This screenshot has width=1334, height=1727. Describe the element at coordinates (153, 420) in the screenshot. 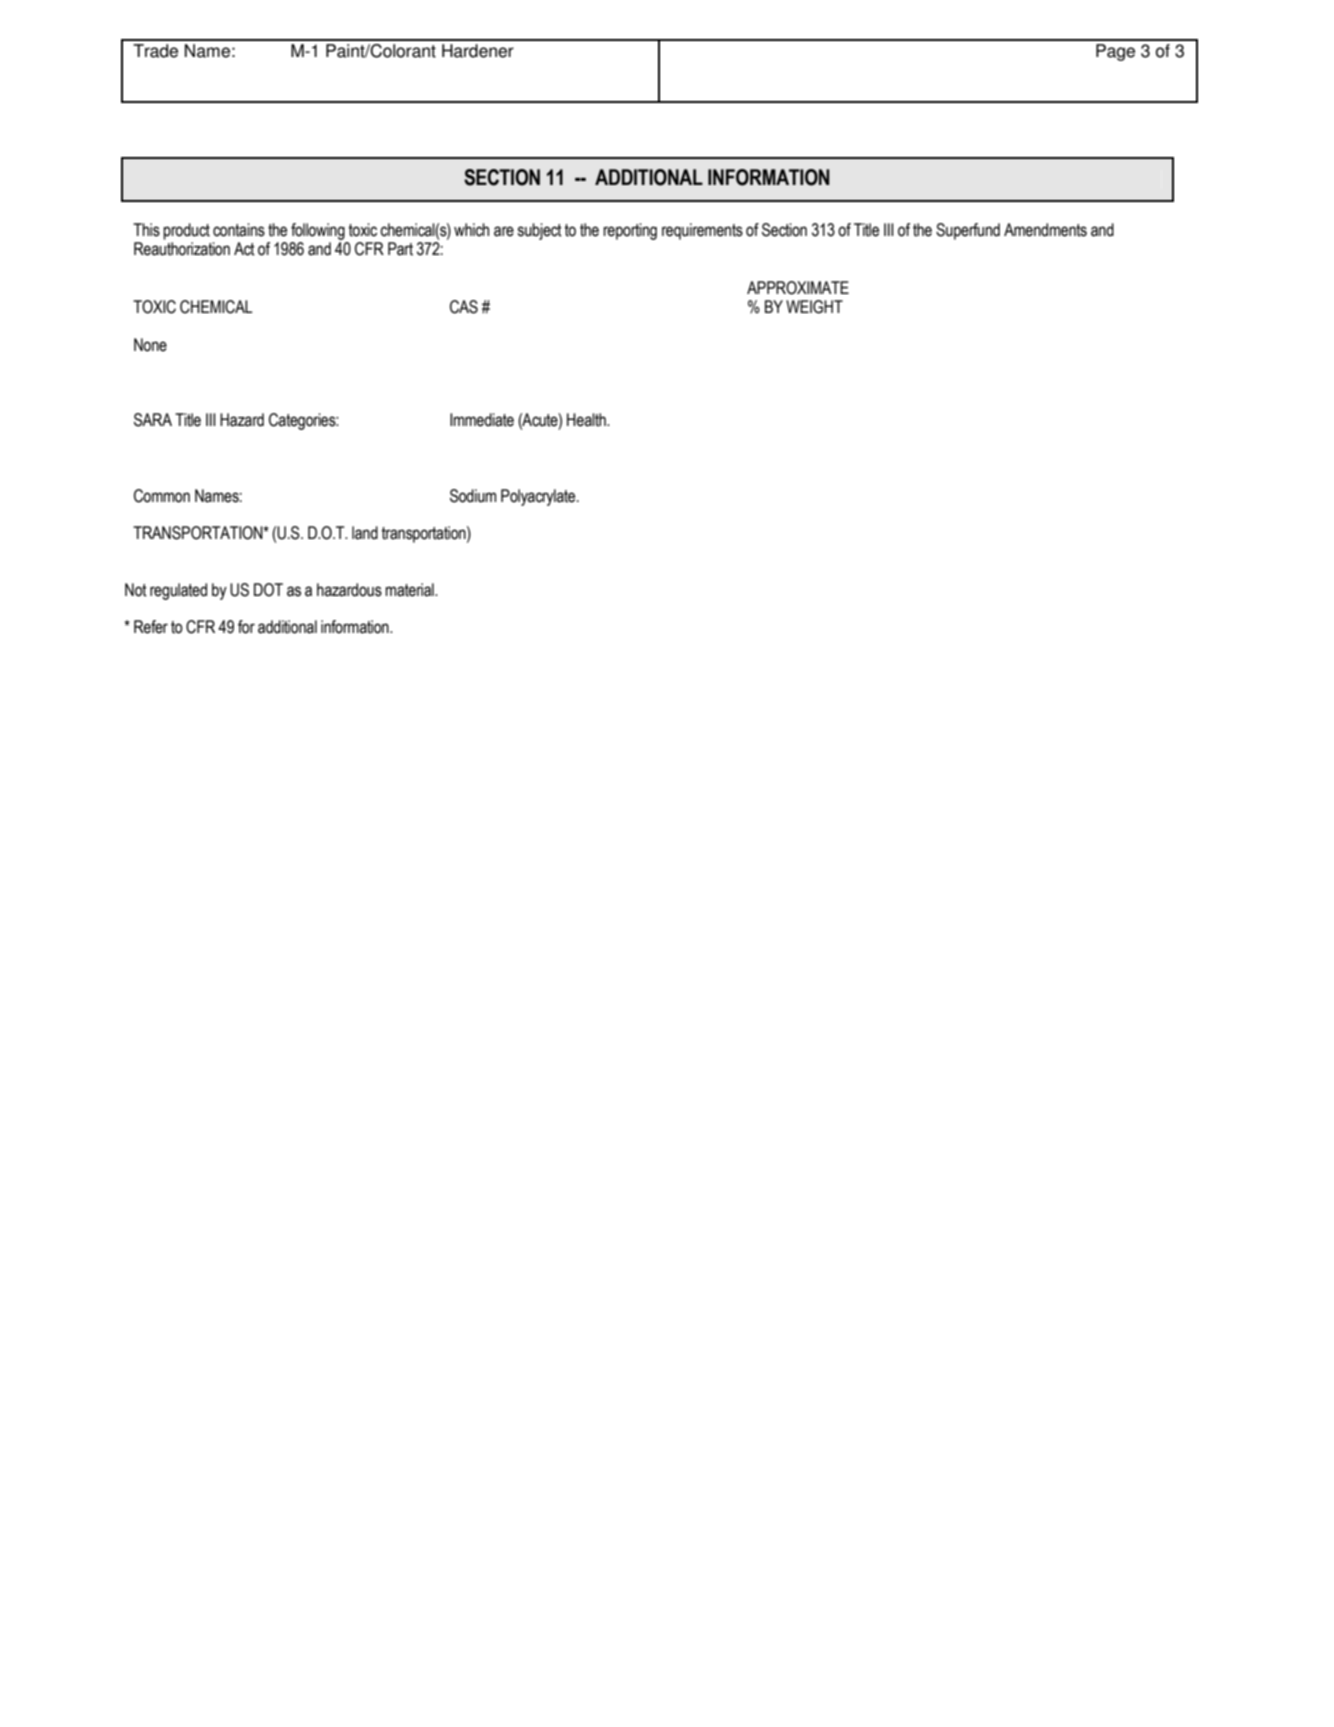

I see `SARA` at that location.
